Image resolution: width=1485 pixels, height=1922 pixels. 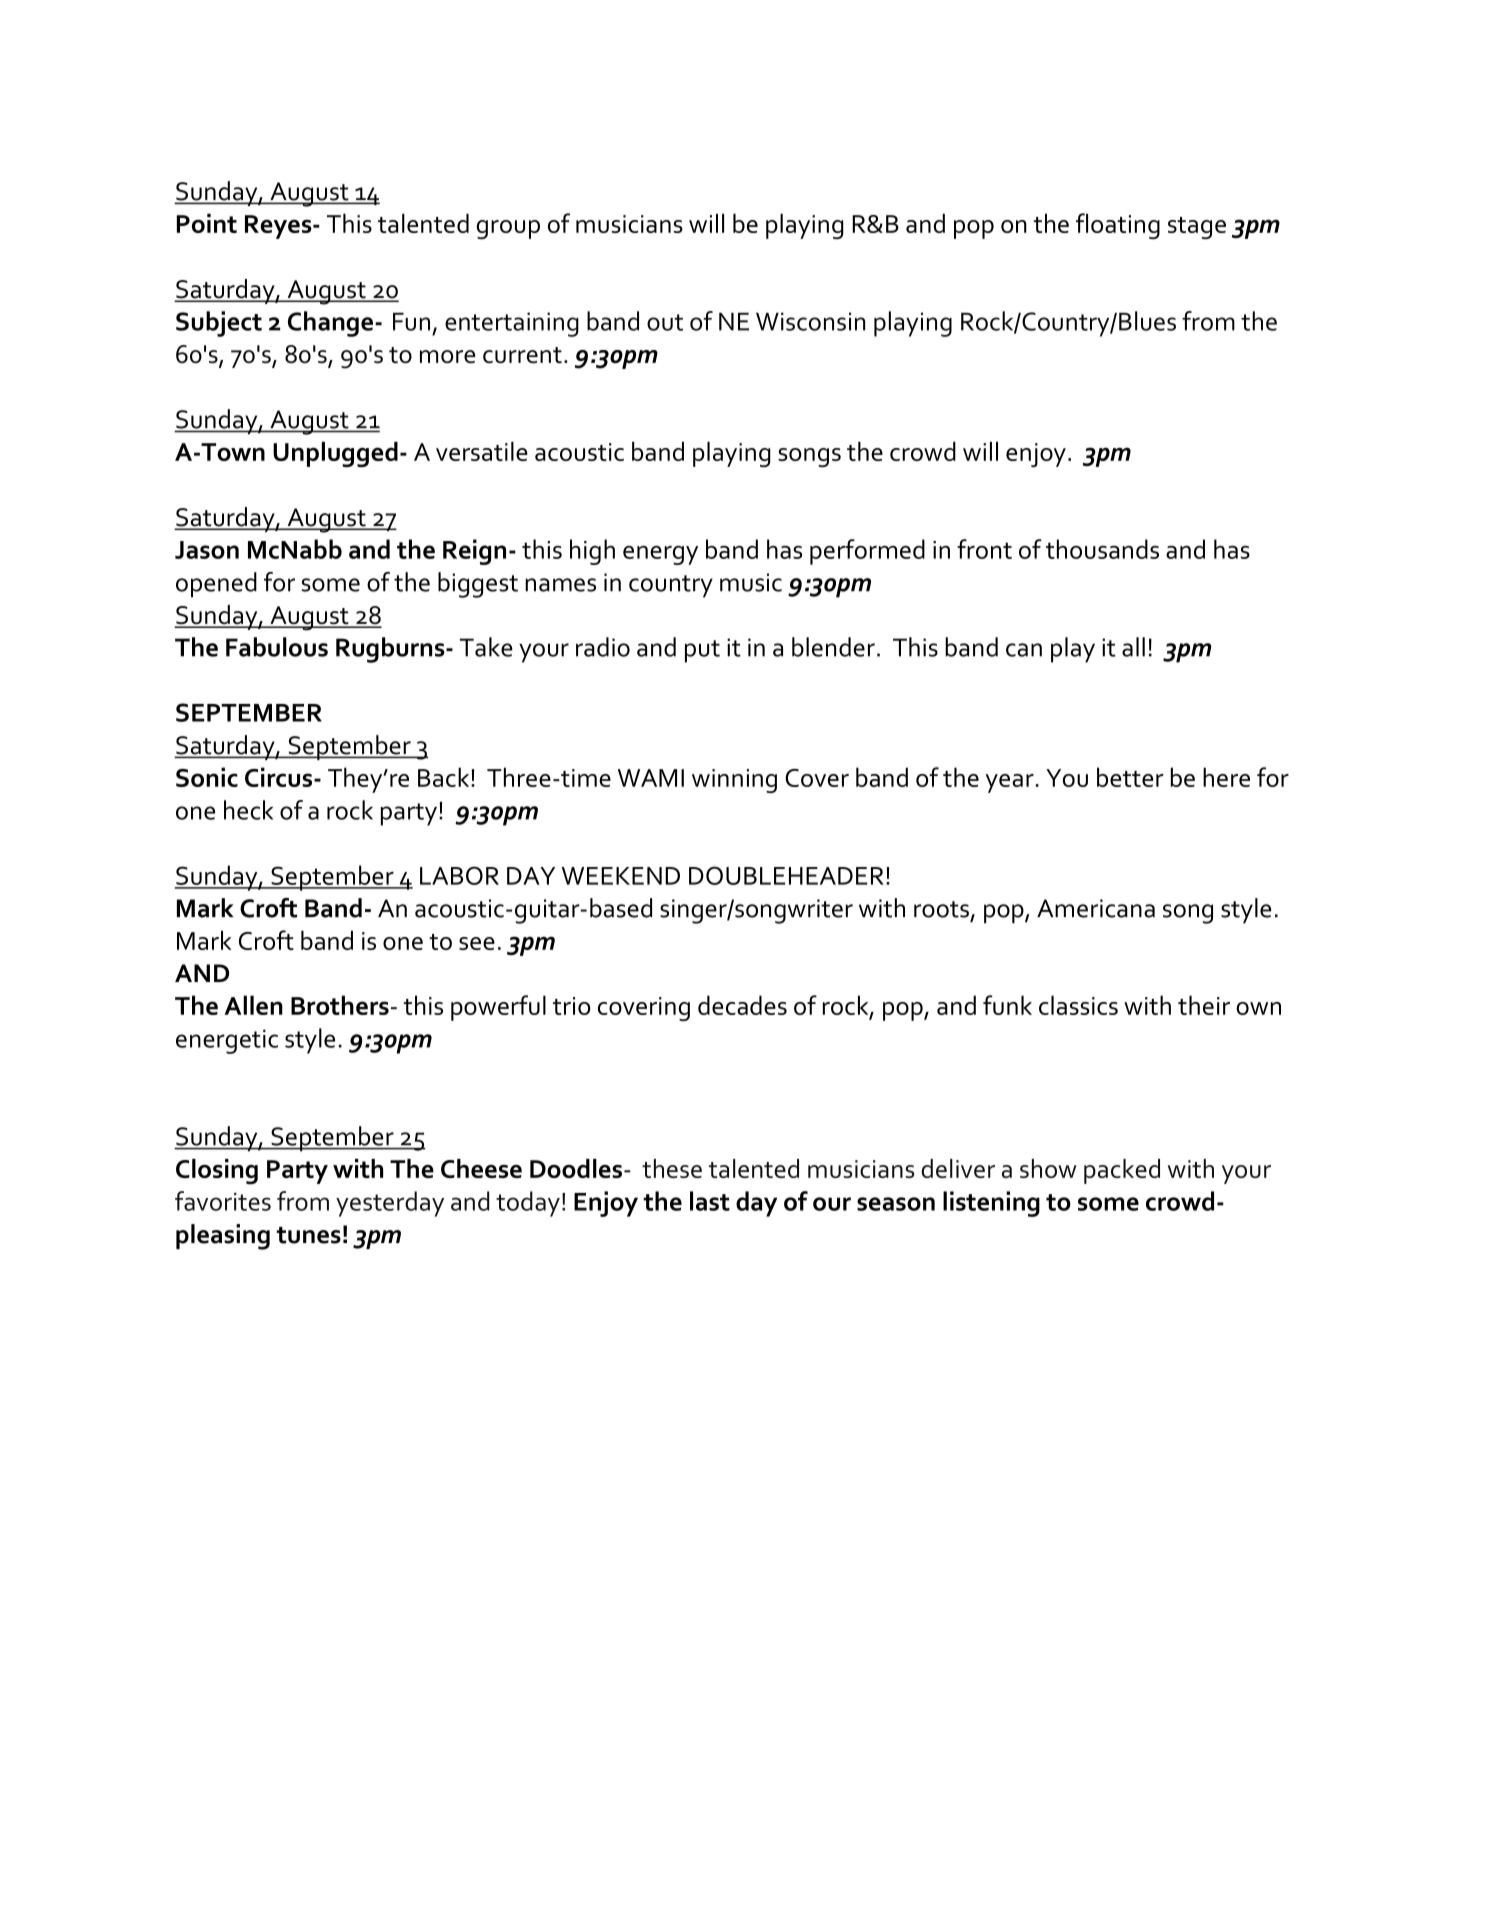 I want to click on front, so click(x=984, y=549).
